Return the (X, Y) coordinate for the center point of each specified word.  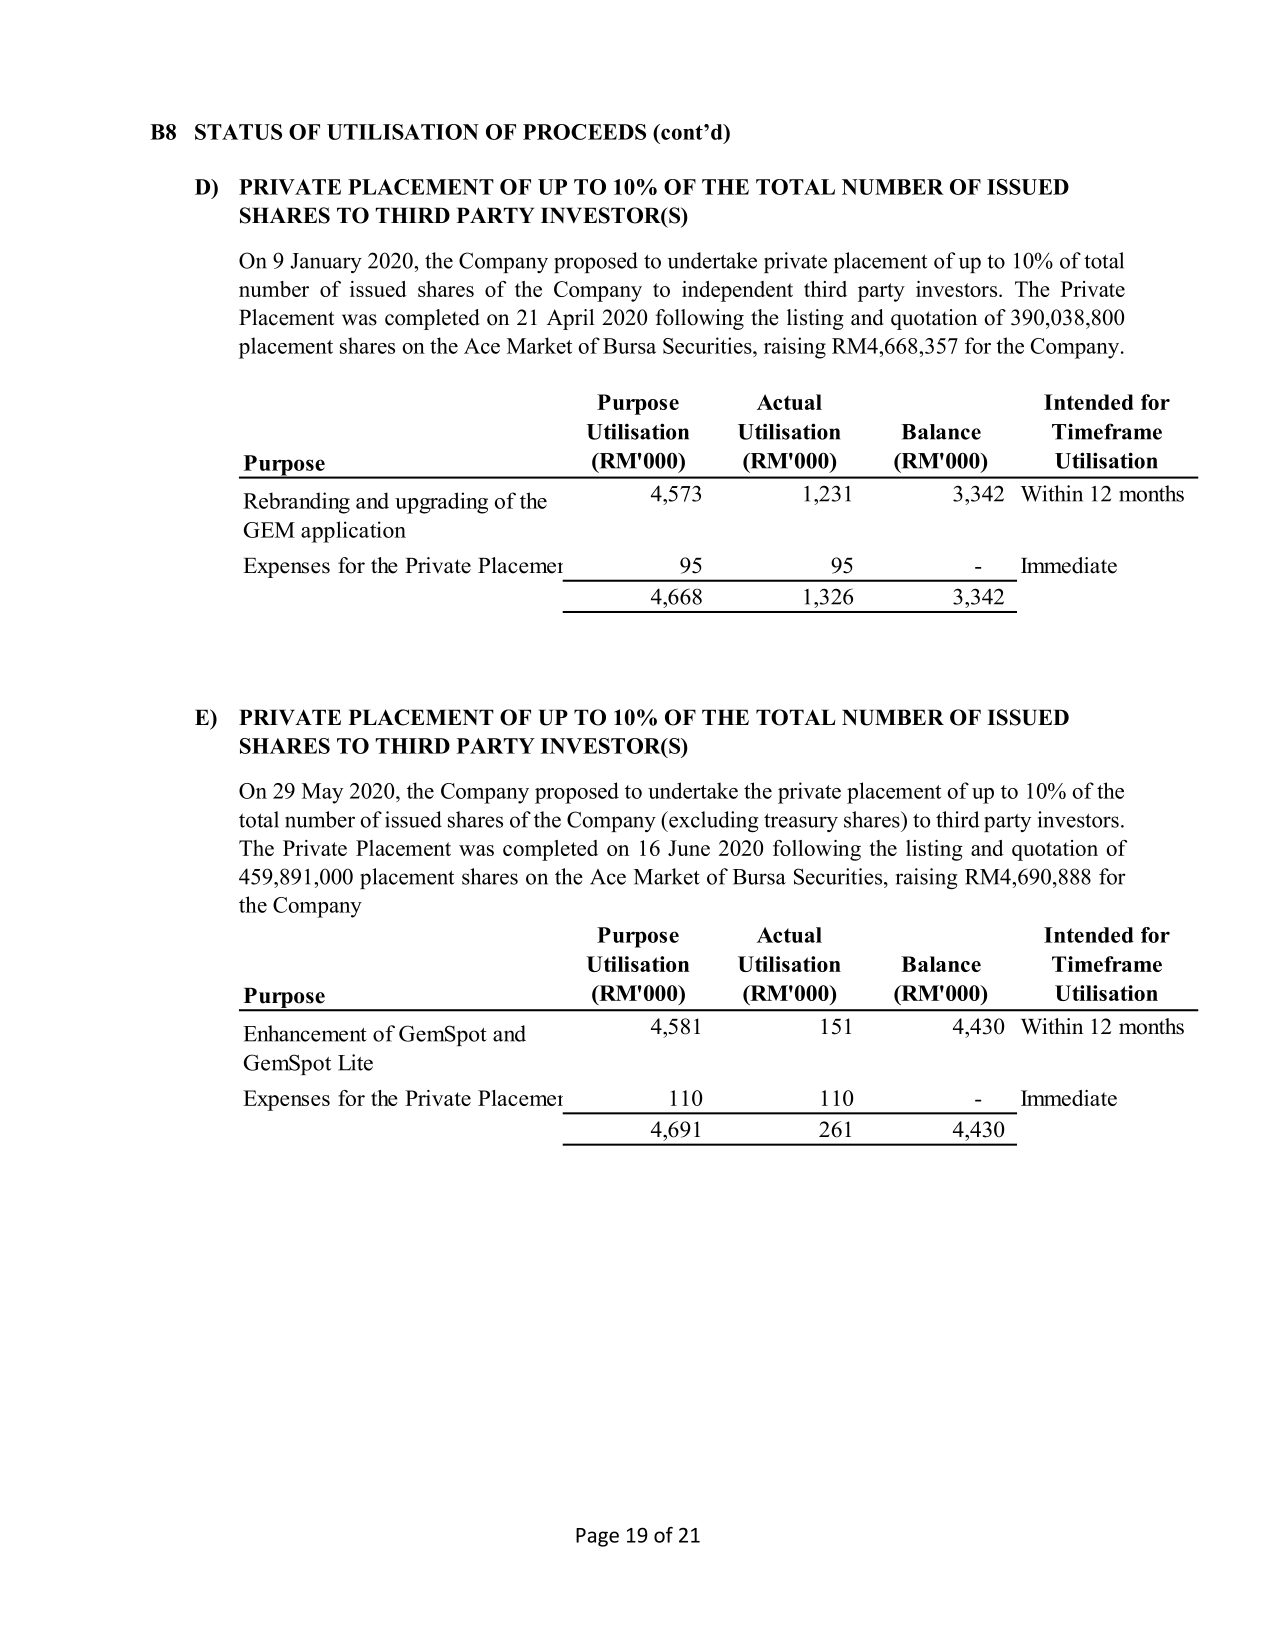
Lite (355, 1062)
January (326, 263)
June (689, 848)
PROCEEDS (584, 132)
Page (597, 1537)
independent (737, 291)
